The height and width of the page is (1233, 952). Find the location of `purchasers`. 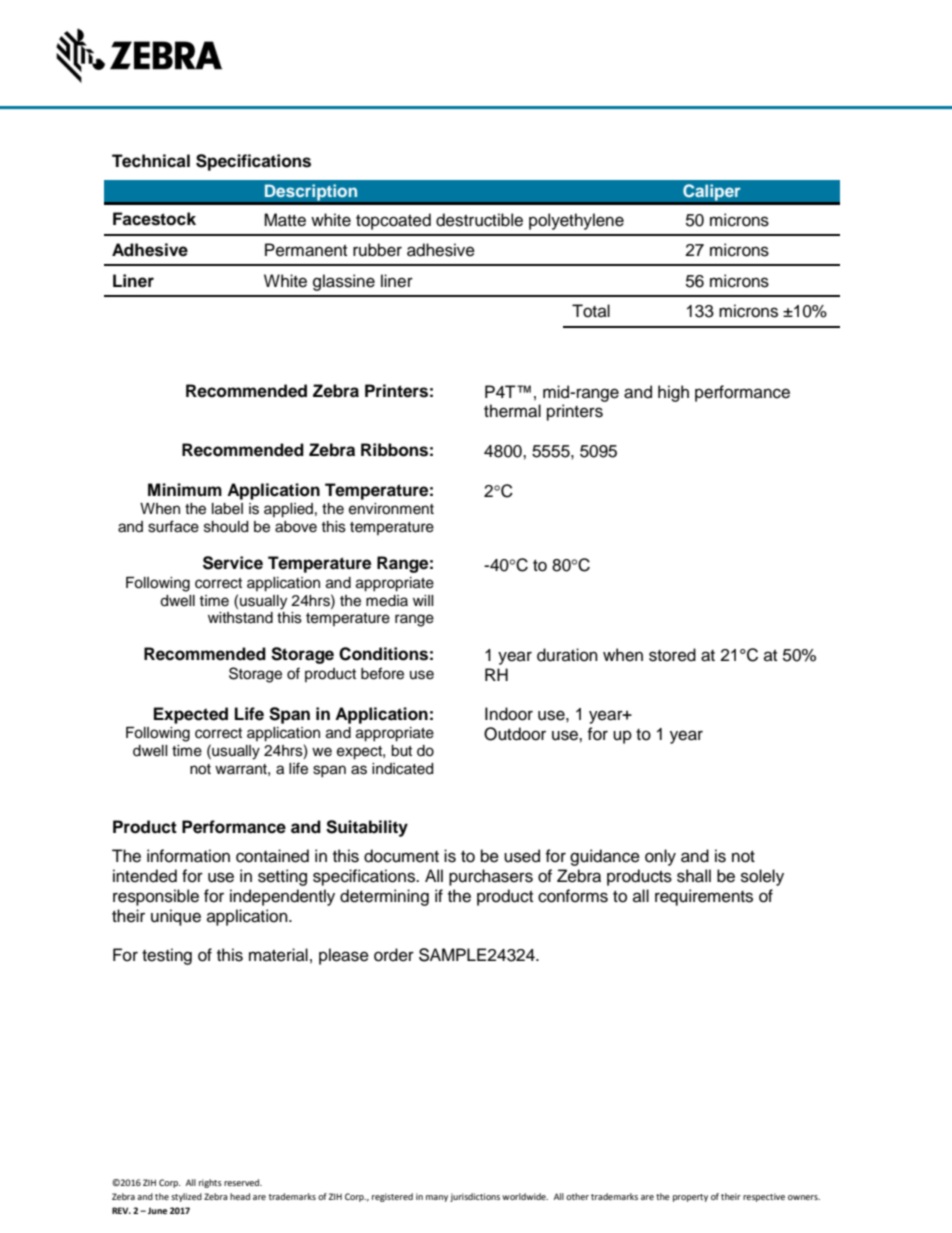

purchasers is located at coordinates (491, 877).
